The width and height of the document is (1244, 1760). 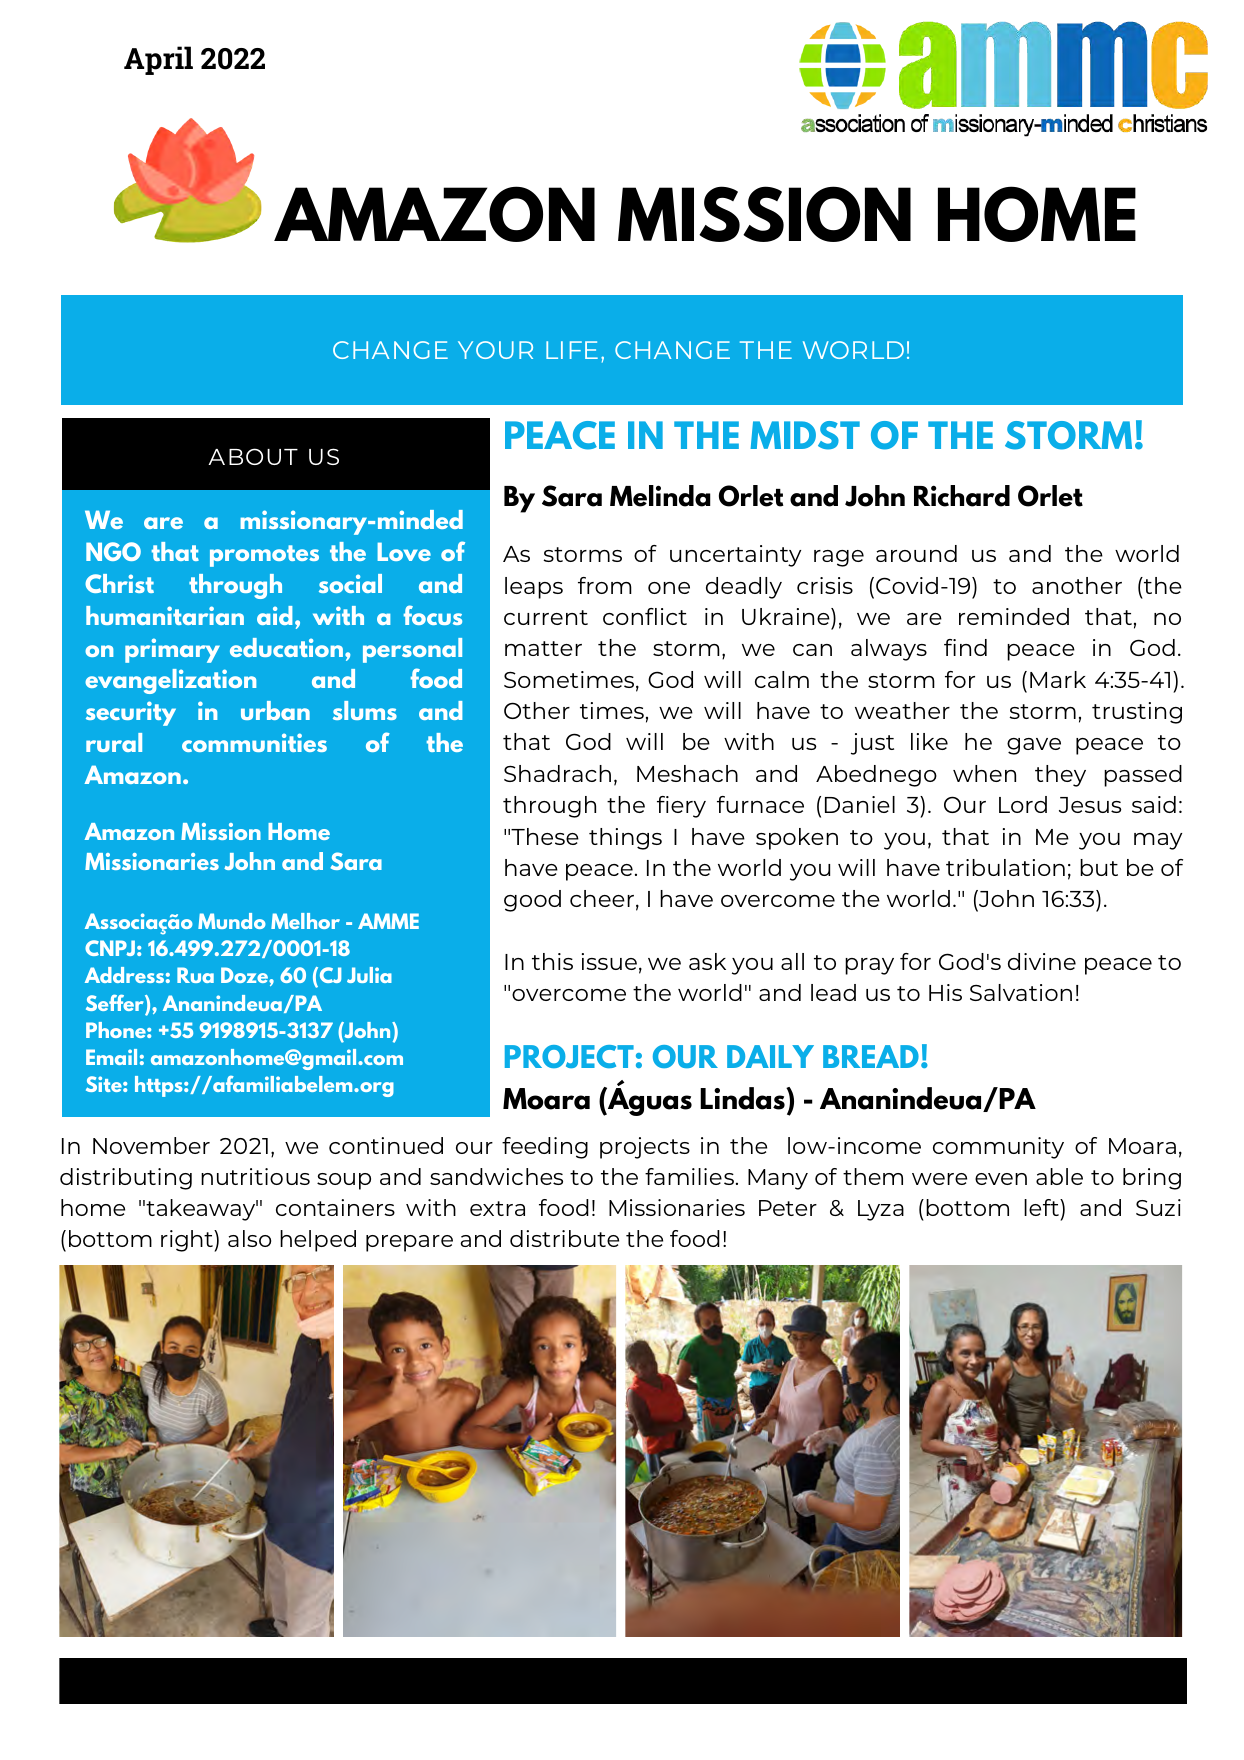 I want to click on education, so click(x=286, y=647).
